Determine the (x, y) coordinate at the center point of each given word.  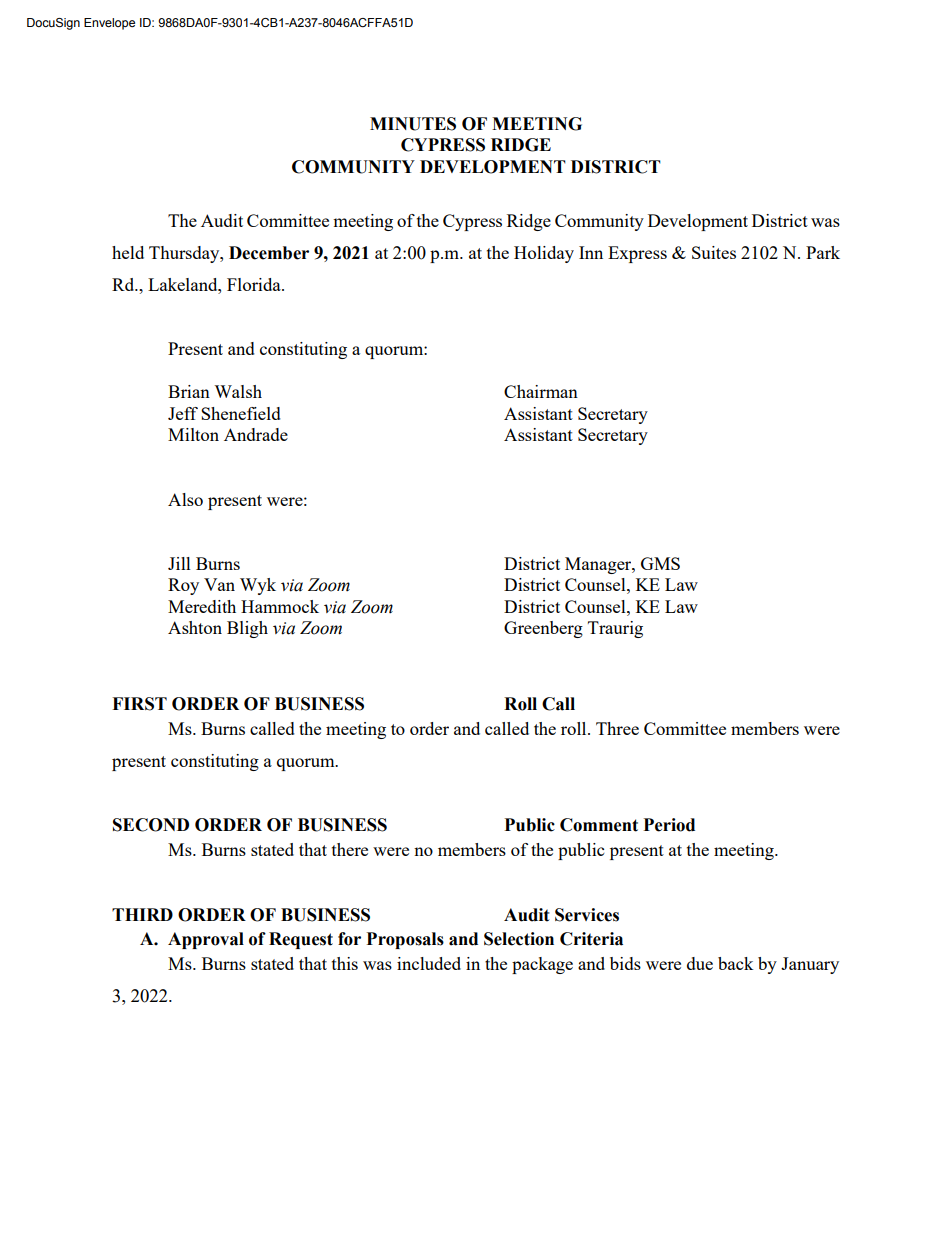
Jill (179, 563)
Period (669, 825)
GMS (660, 563)
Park (823, 252)
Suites (714, 252)
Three (617, 728)
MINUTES (413, 124)
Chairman (541, 391)
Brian (189, 391)
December (269, 253)
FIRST (139, 704)
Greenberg (543, 629)
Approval (206, 940)
